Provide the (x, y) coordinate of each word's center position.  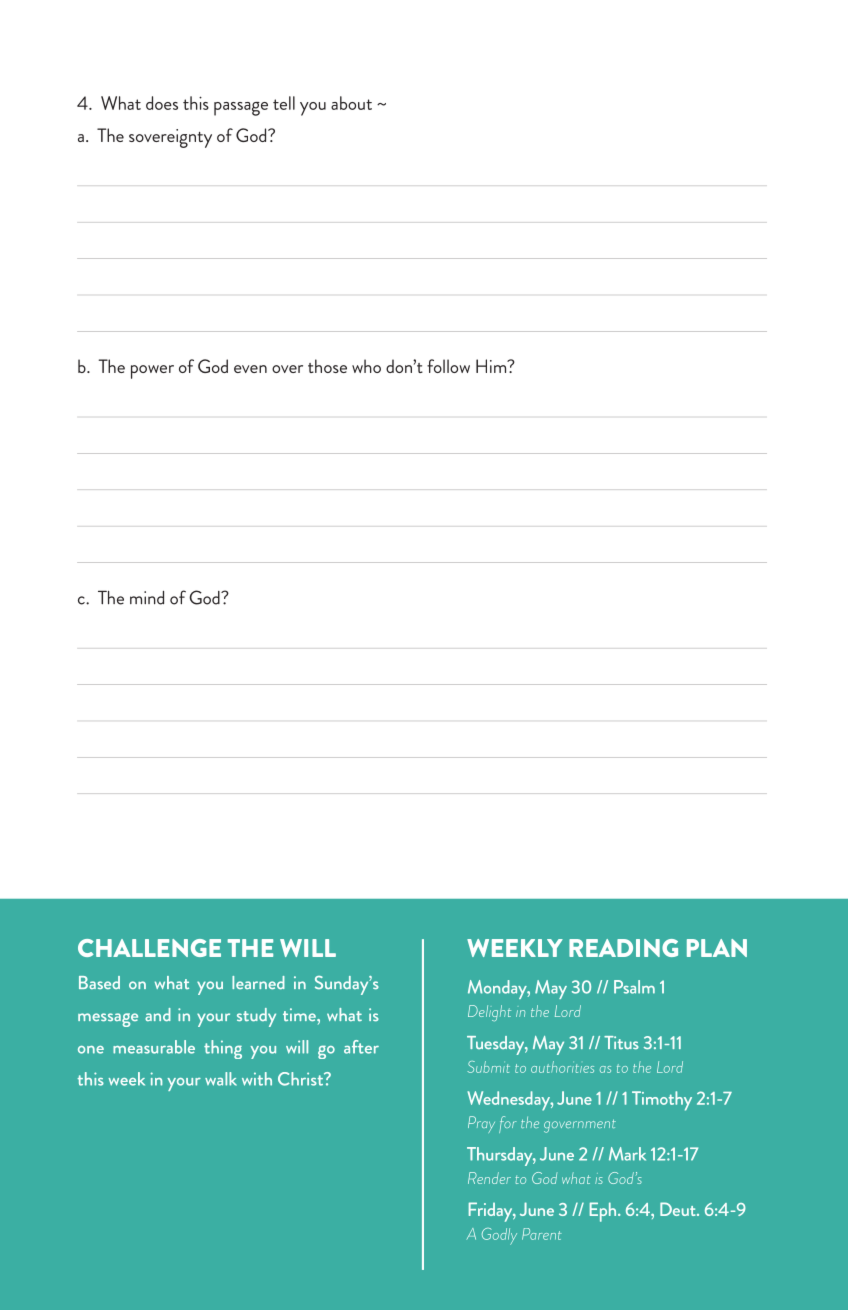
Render (489, 1178)
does (162, 103)
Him (492, 366)
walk (221, 1079)
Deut (679, 1209)
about (351, 103)
